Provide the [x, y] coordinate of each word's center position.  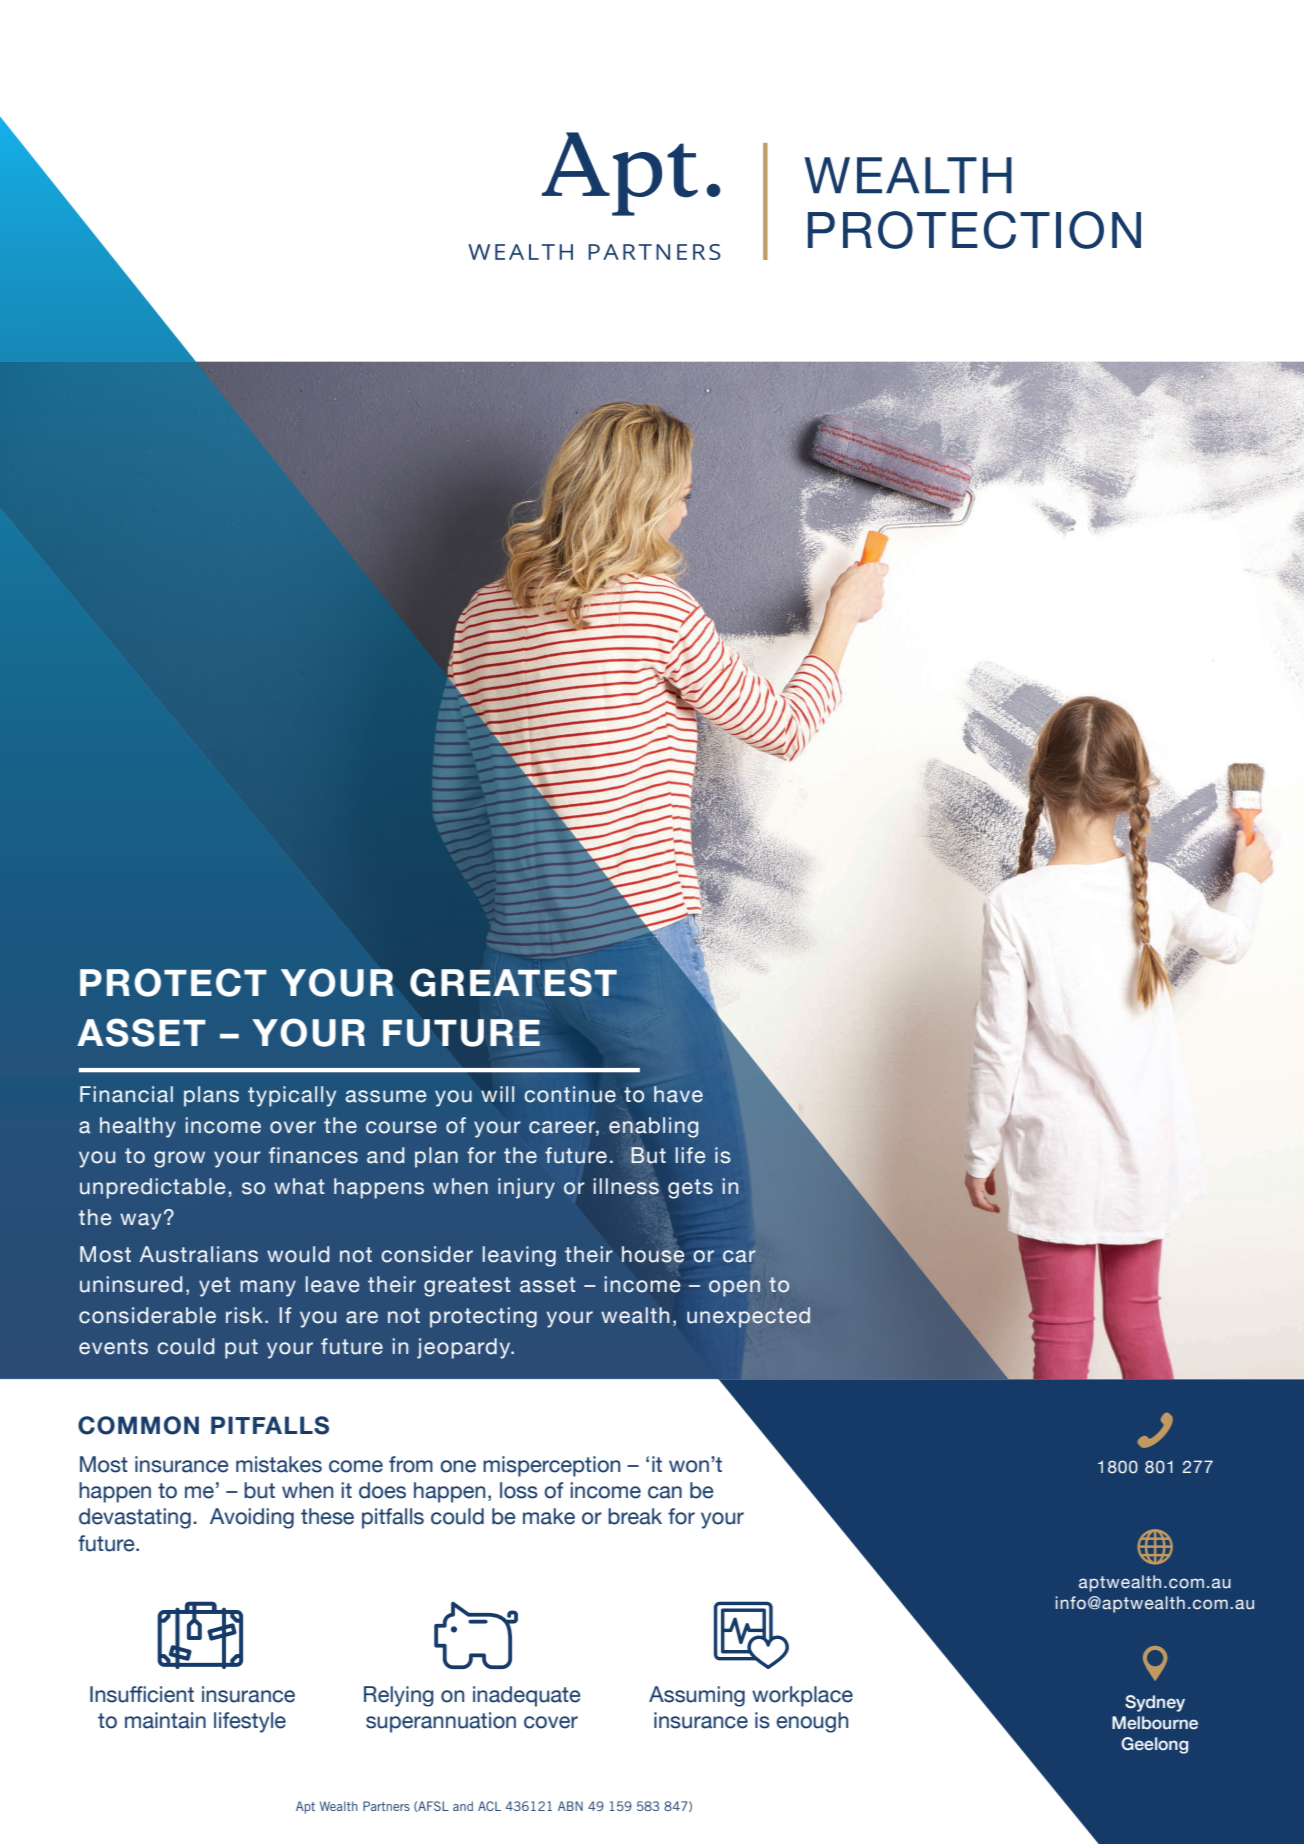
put [241, 1349]
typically [292, 1096]
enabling [654, 1127]
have [678, 1094]
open [734, 1288]
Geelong [1154, 1745]
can [665, 1492]
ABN [570, 1806]
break [635, 1516]
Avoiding [252, 1518]
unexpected [748, 1317]
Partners [386, 1806]
